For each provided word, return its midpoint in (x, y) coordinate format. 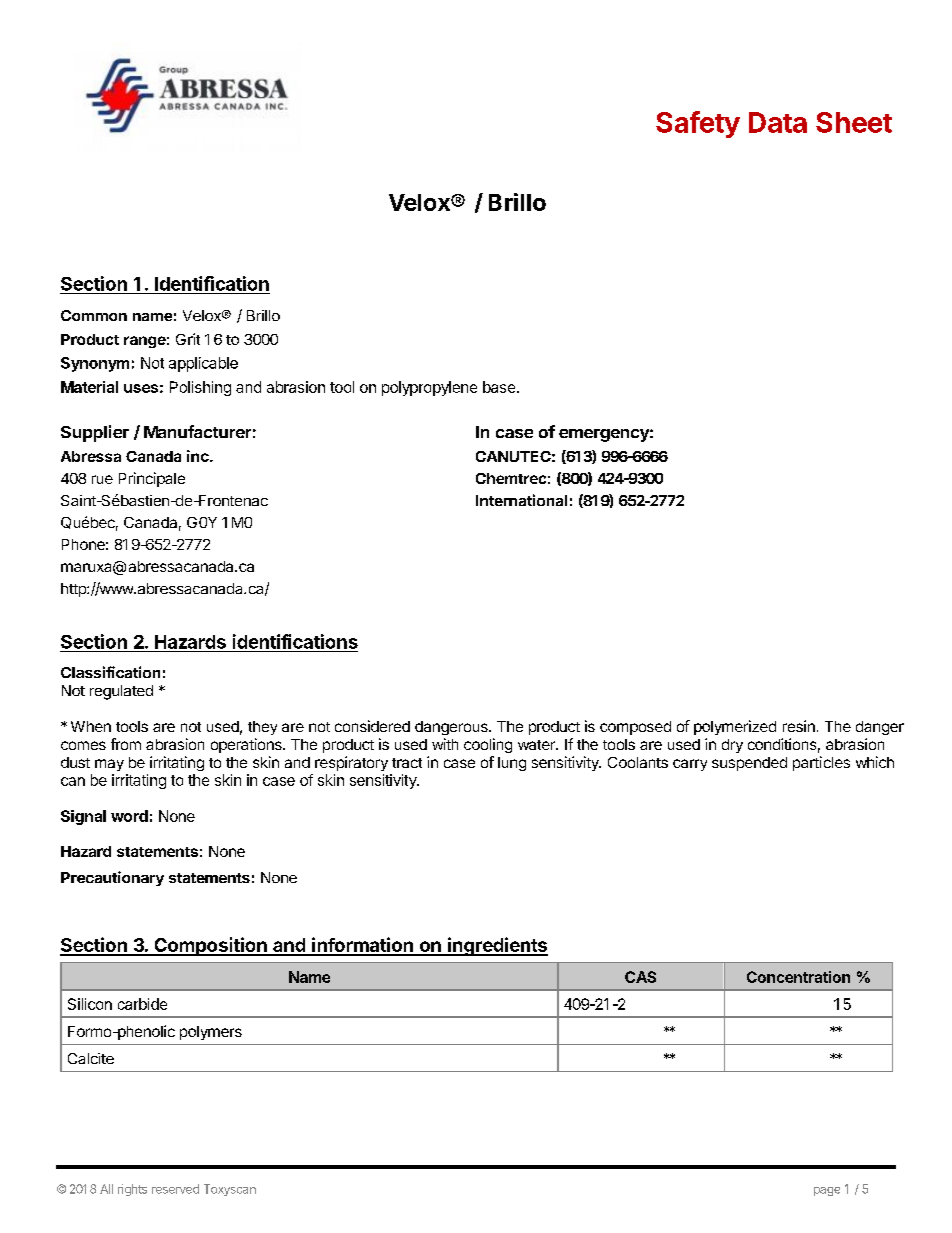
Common (94, 315)
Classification (110, 672)
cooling (488, 745)
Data (778, 122)
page (827, 1191)
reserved (175, 1189)
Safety (698, 124)
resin (799, 726)
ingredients (497, 946)
